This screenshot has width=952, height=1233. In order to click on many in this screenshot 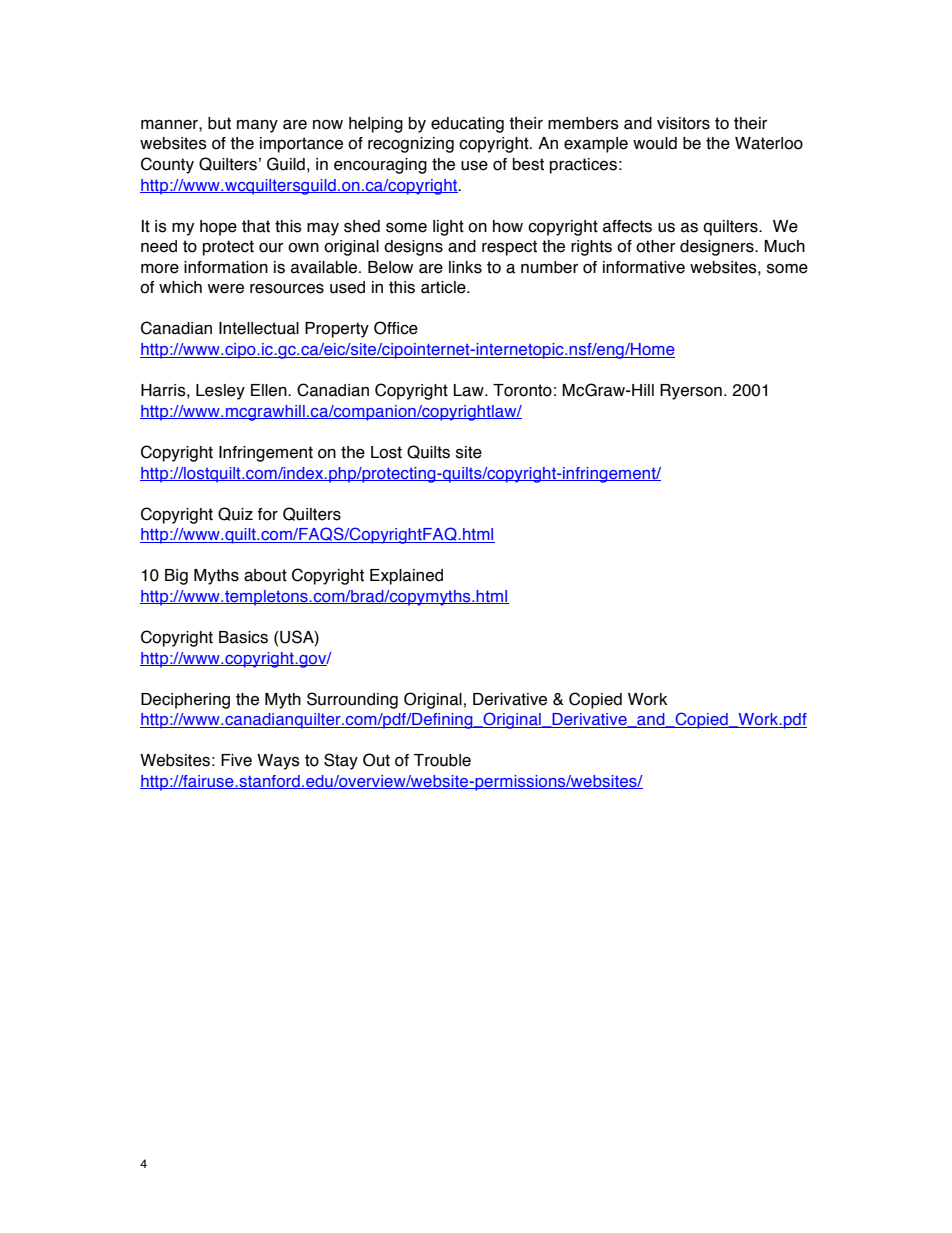, I will do `click(257, 126)`.
